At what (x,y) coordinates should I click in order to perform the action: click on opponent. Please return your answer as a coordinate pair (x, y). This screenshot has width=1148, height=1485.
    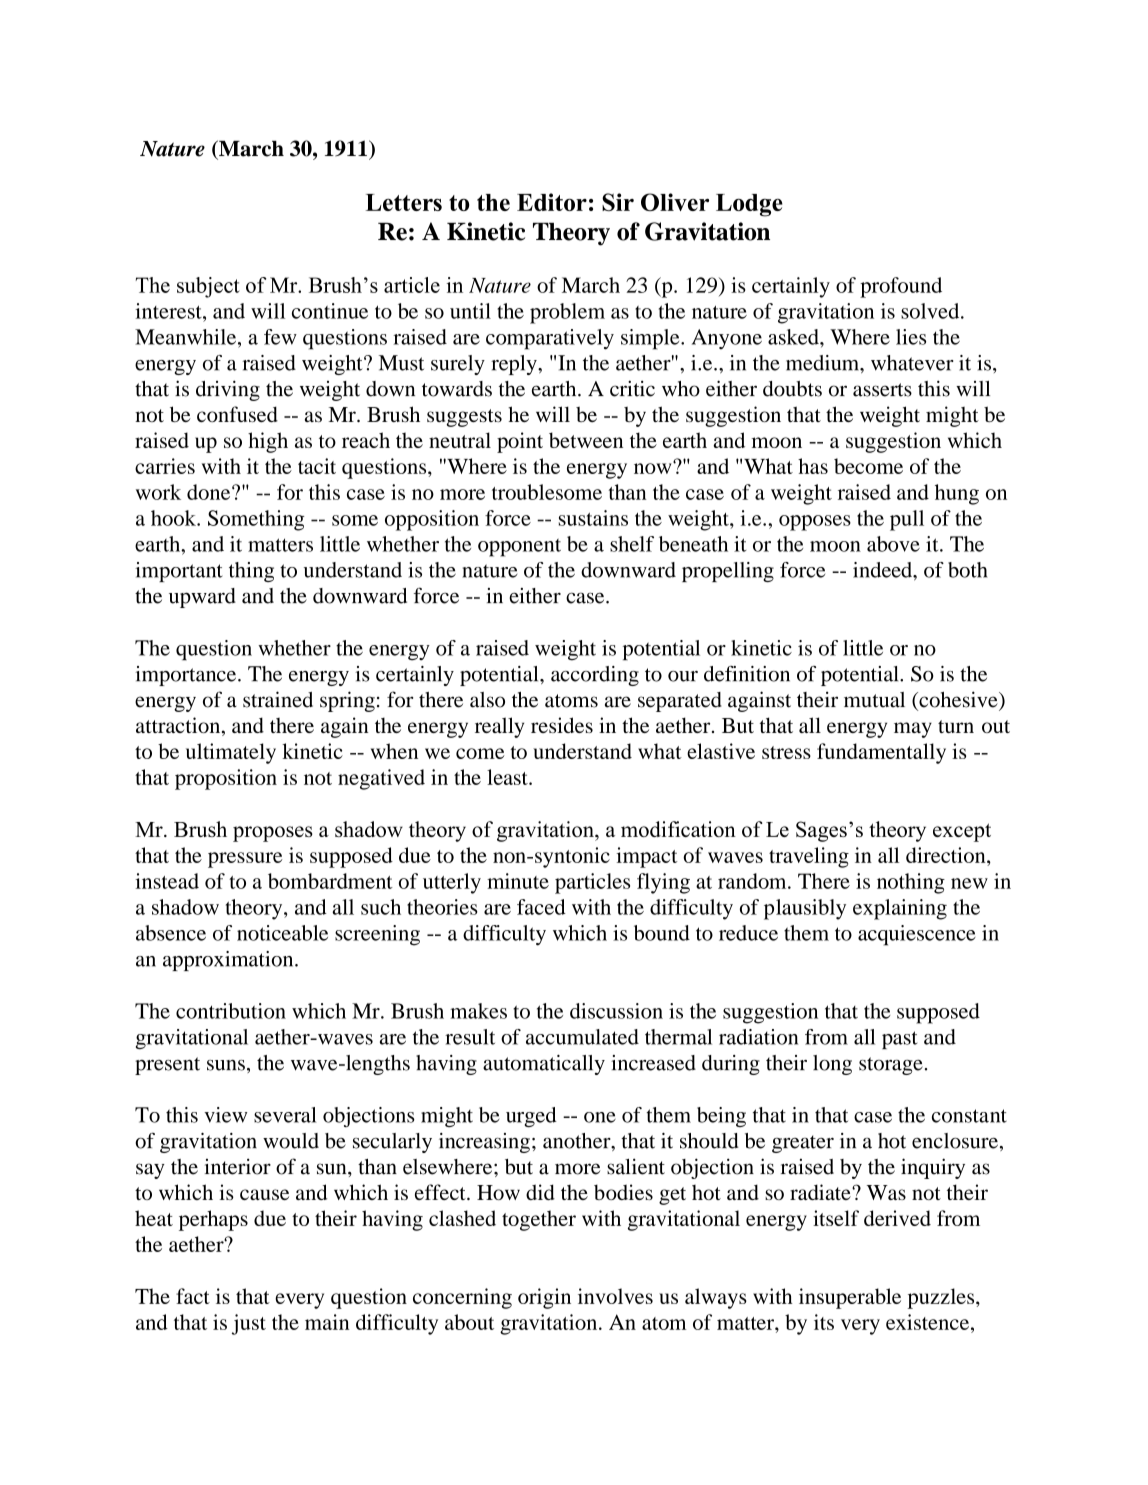
    Looking at the image, I should click on (519, 548).
